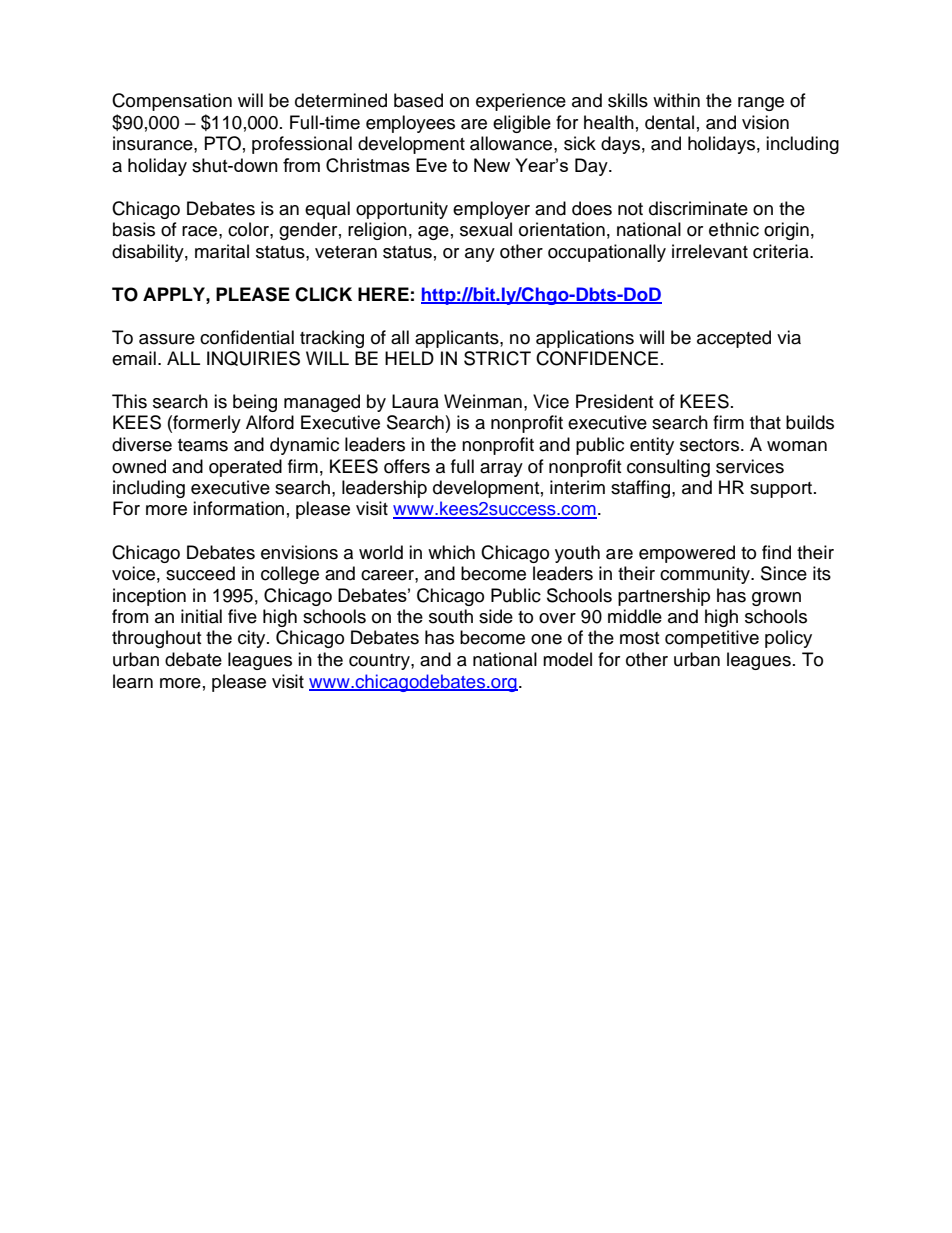 The image size is (952, 1233). I want to click on confidential, so click(247, 337).
